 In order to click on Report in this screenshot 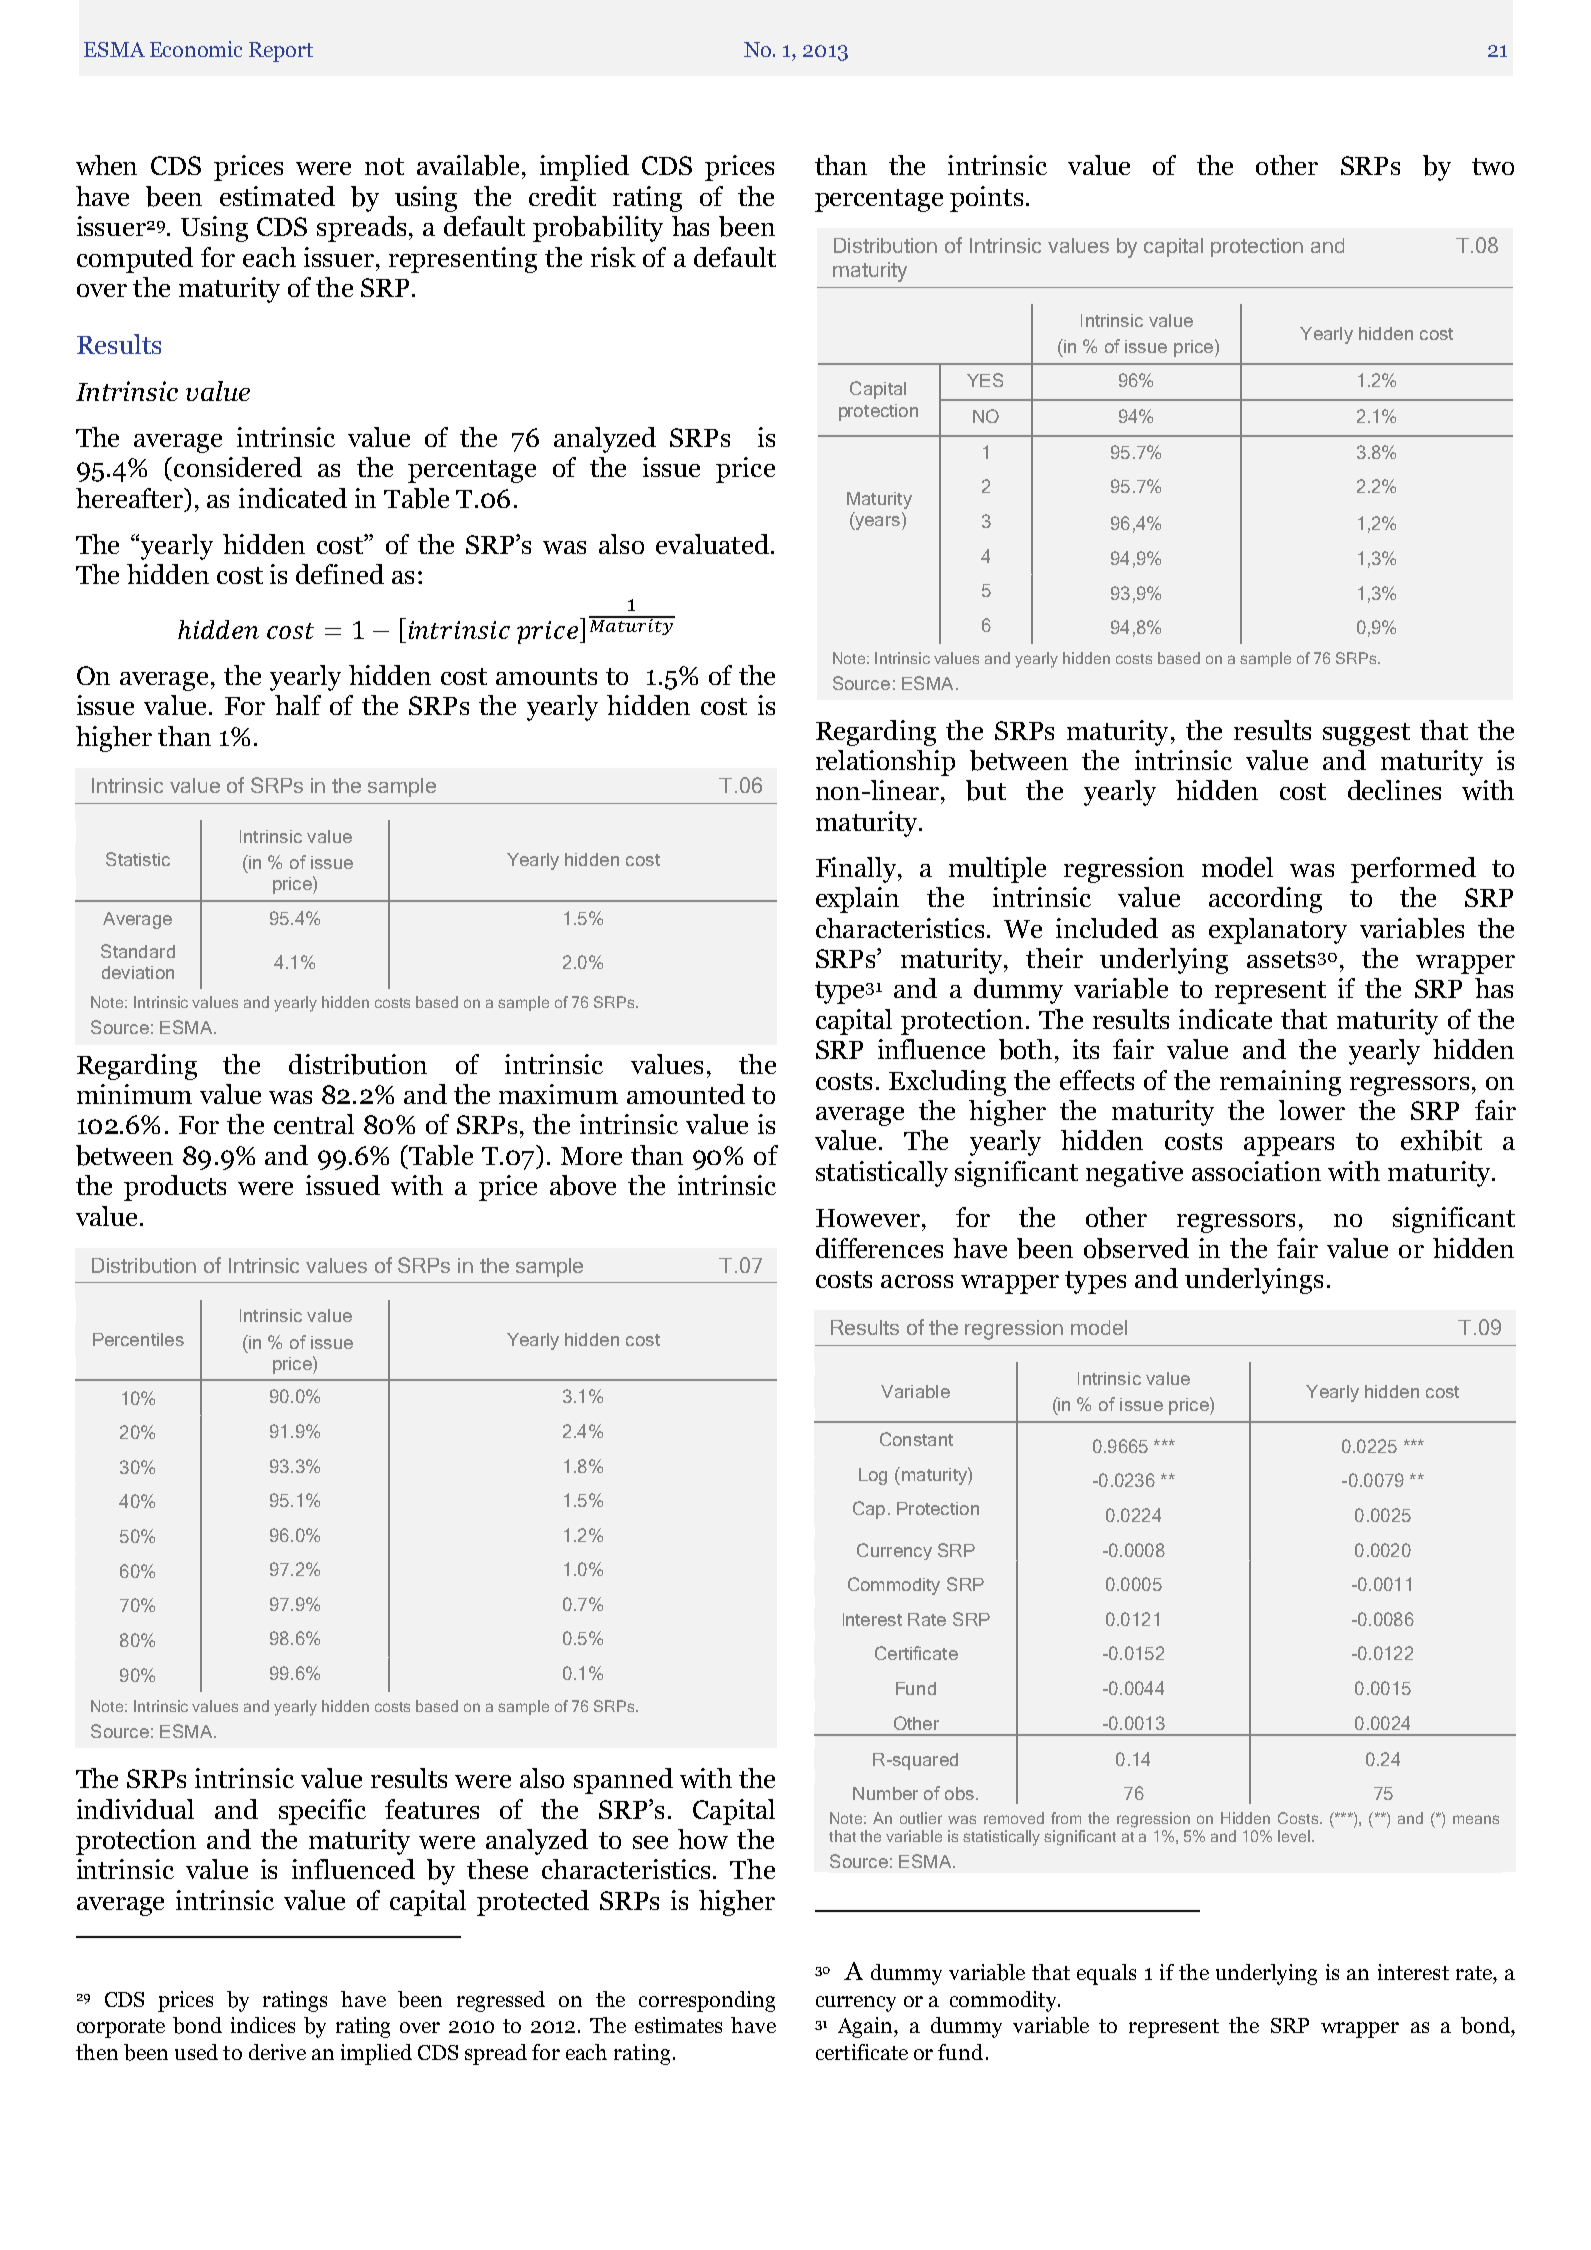, I will do `click(281, 52)`.
